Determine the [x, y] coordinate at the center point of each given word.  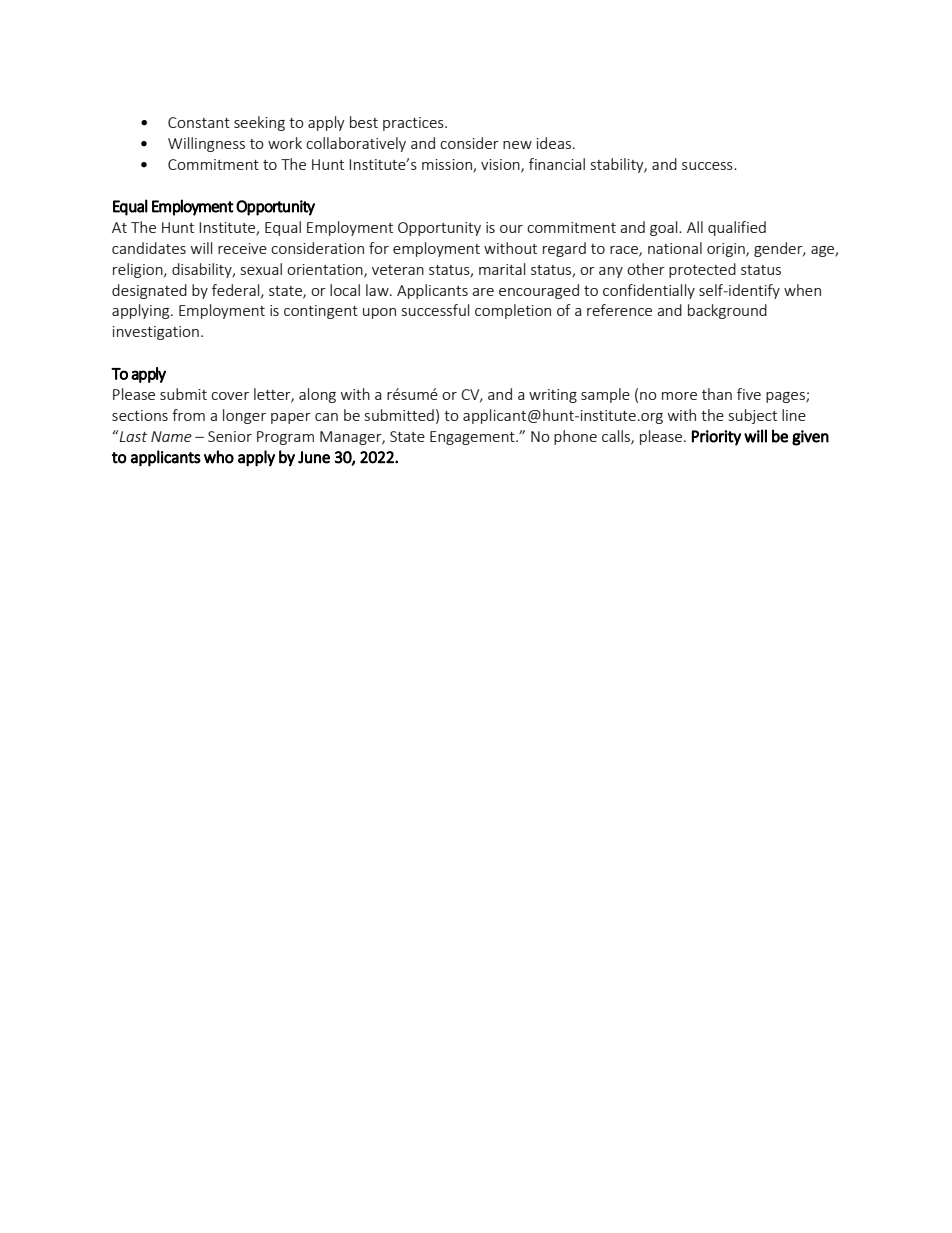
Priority [716, 438]
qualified [737, 228]
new [517, 145]
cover [230, 396]
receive [242, 248]
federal [237, 291]
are [483, 292]
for [379, 248]
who [219, 457]
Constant [199, 122]
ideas [555, 143]
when [802, 290]
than [717, 394]
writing [553, 396]
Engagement [473, 438]
